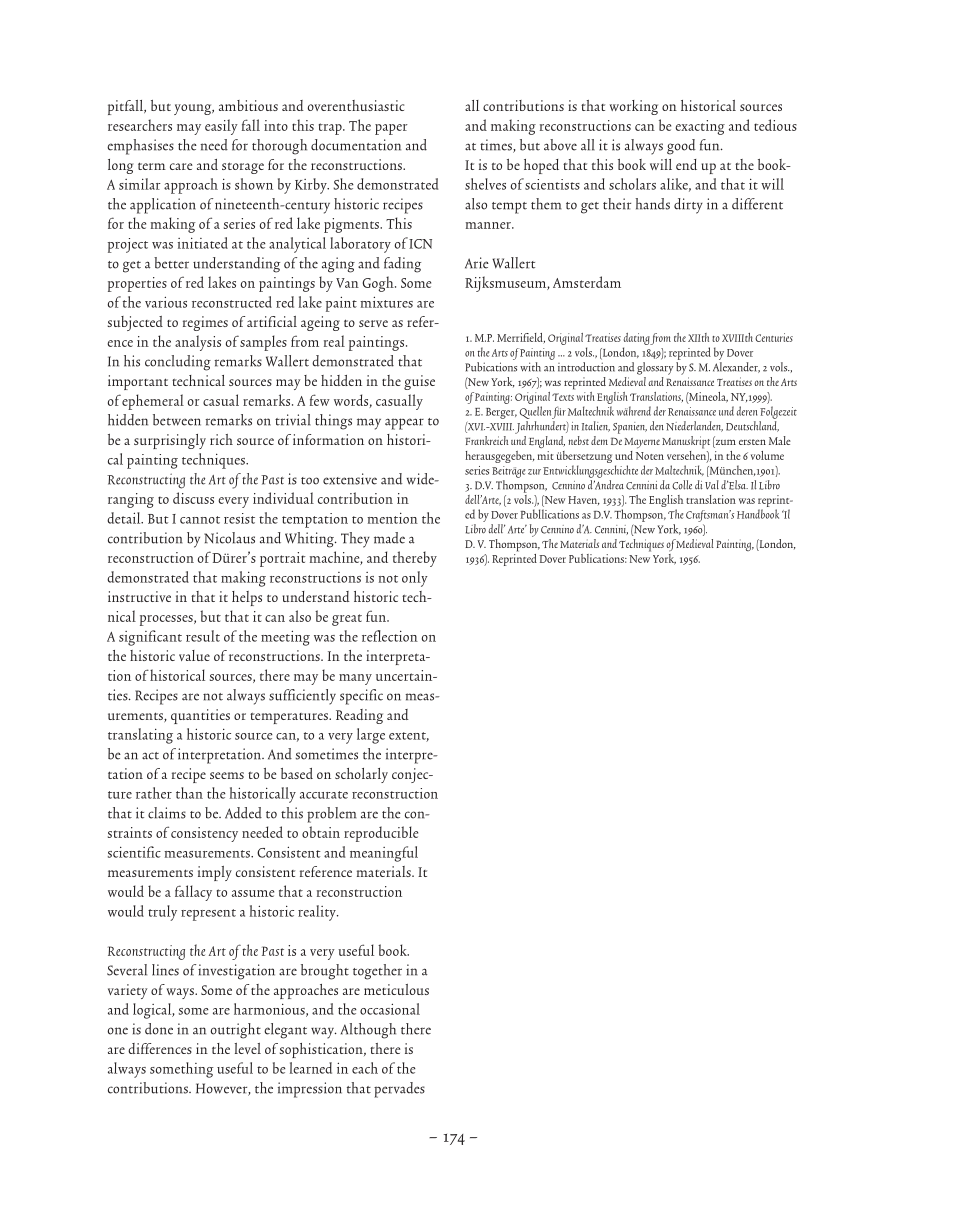  Describe the element at coordinates (381, 834) in the screenshot. I see `reproducible` at that location.
